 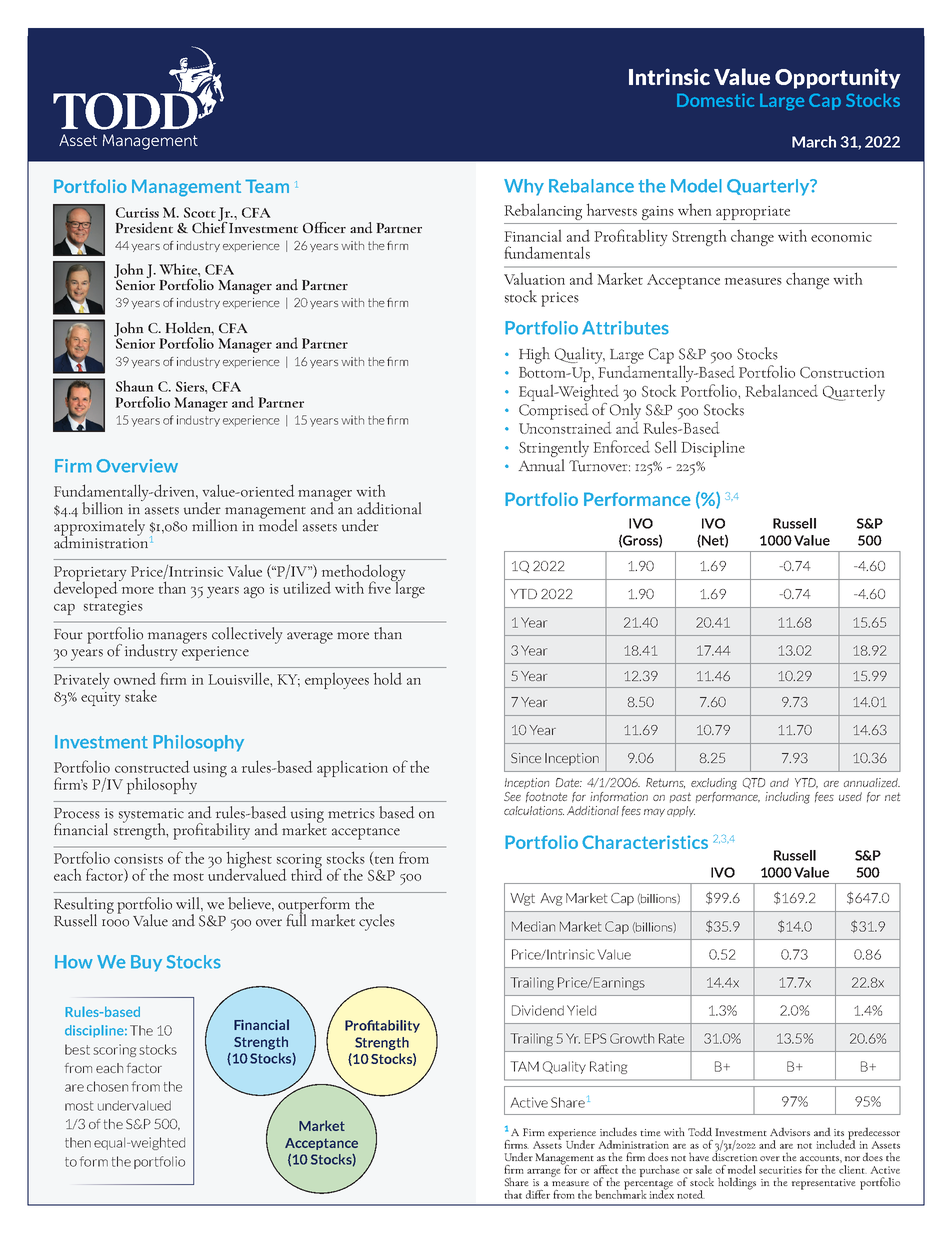 What do you see at coordinates (267, 186) in the page?
I see `Team` at bounding box center [267, 186].
